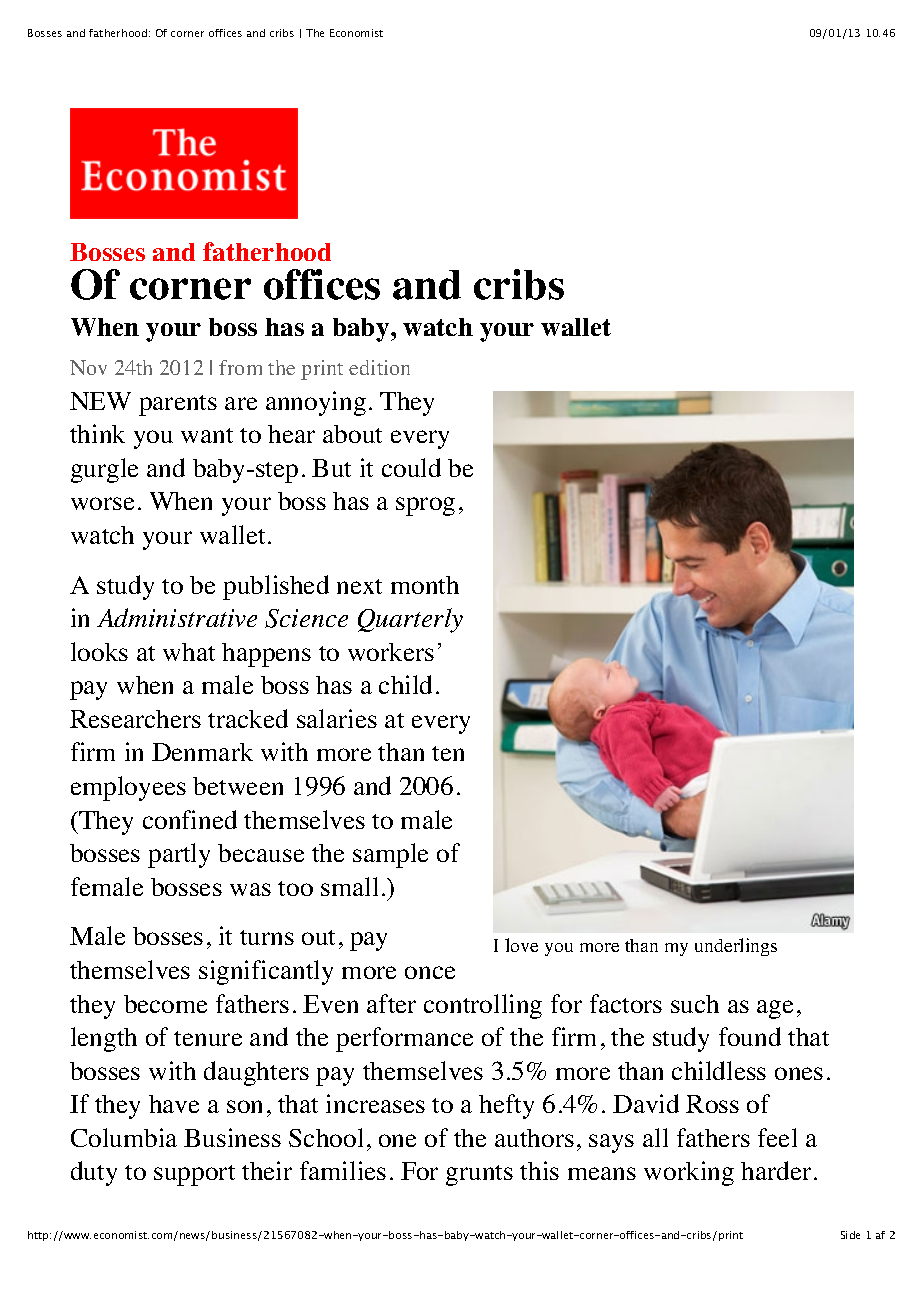  I want to click on underlings, so click(736, 947).
